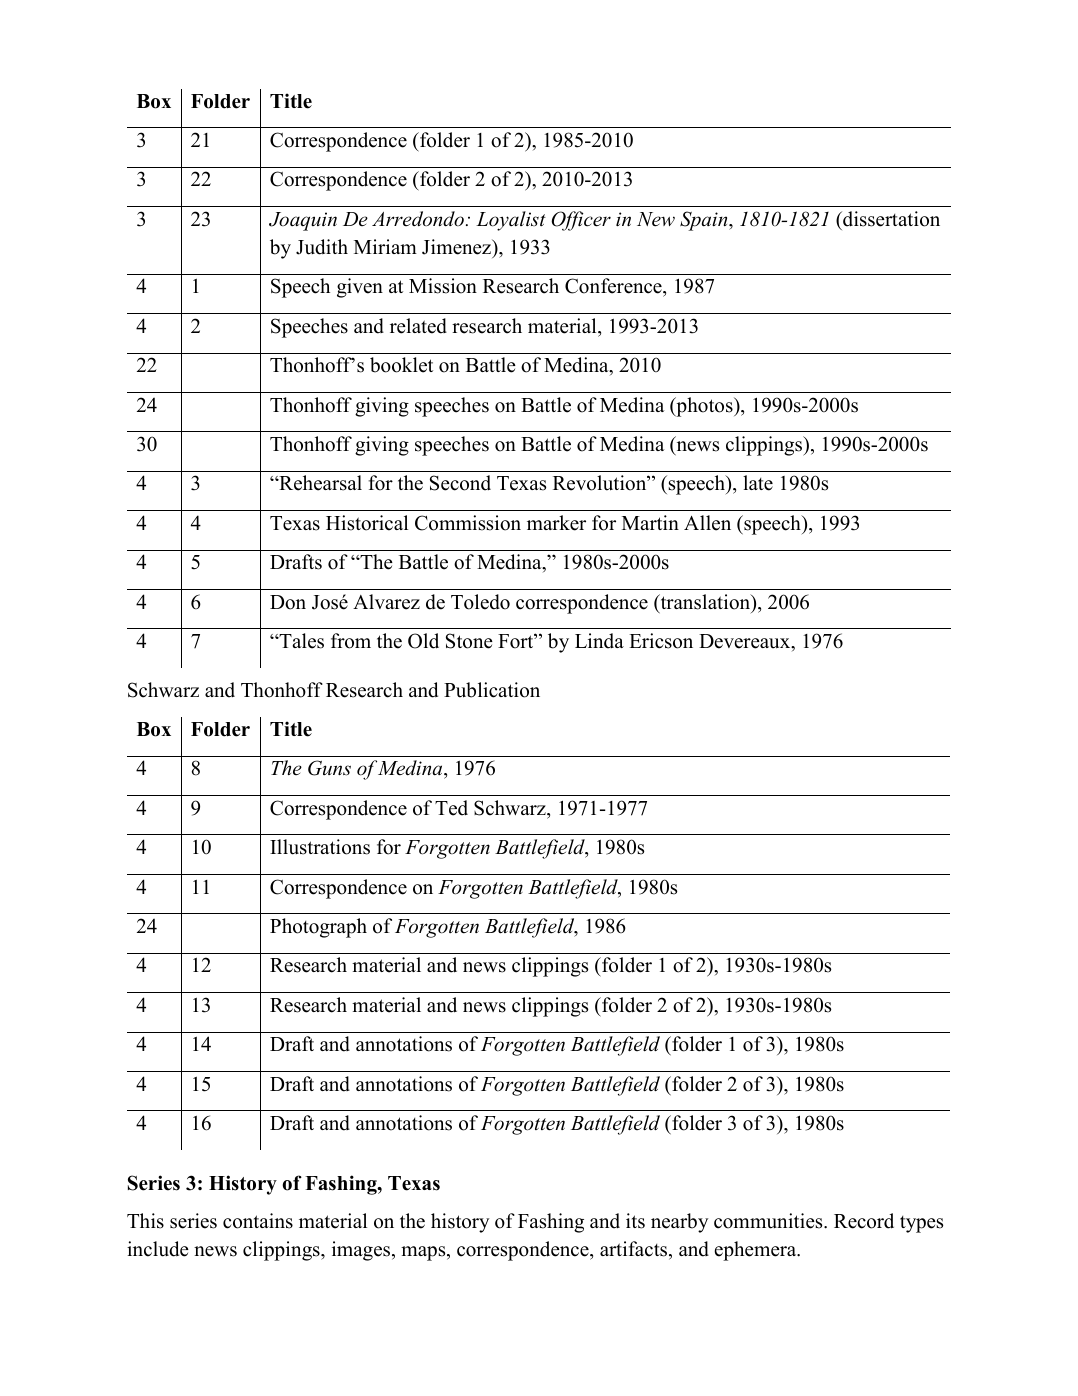 This document has height=1396, width=1078. I want to click on dissertation, so click(890, 219).
